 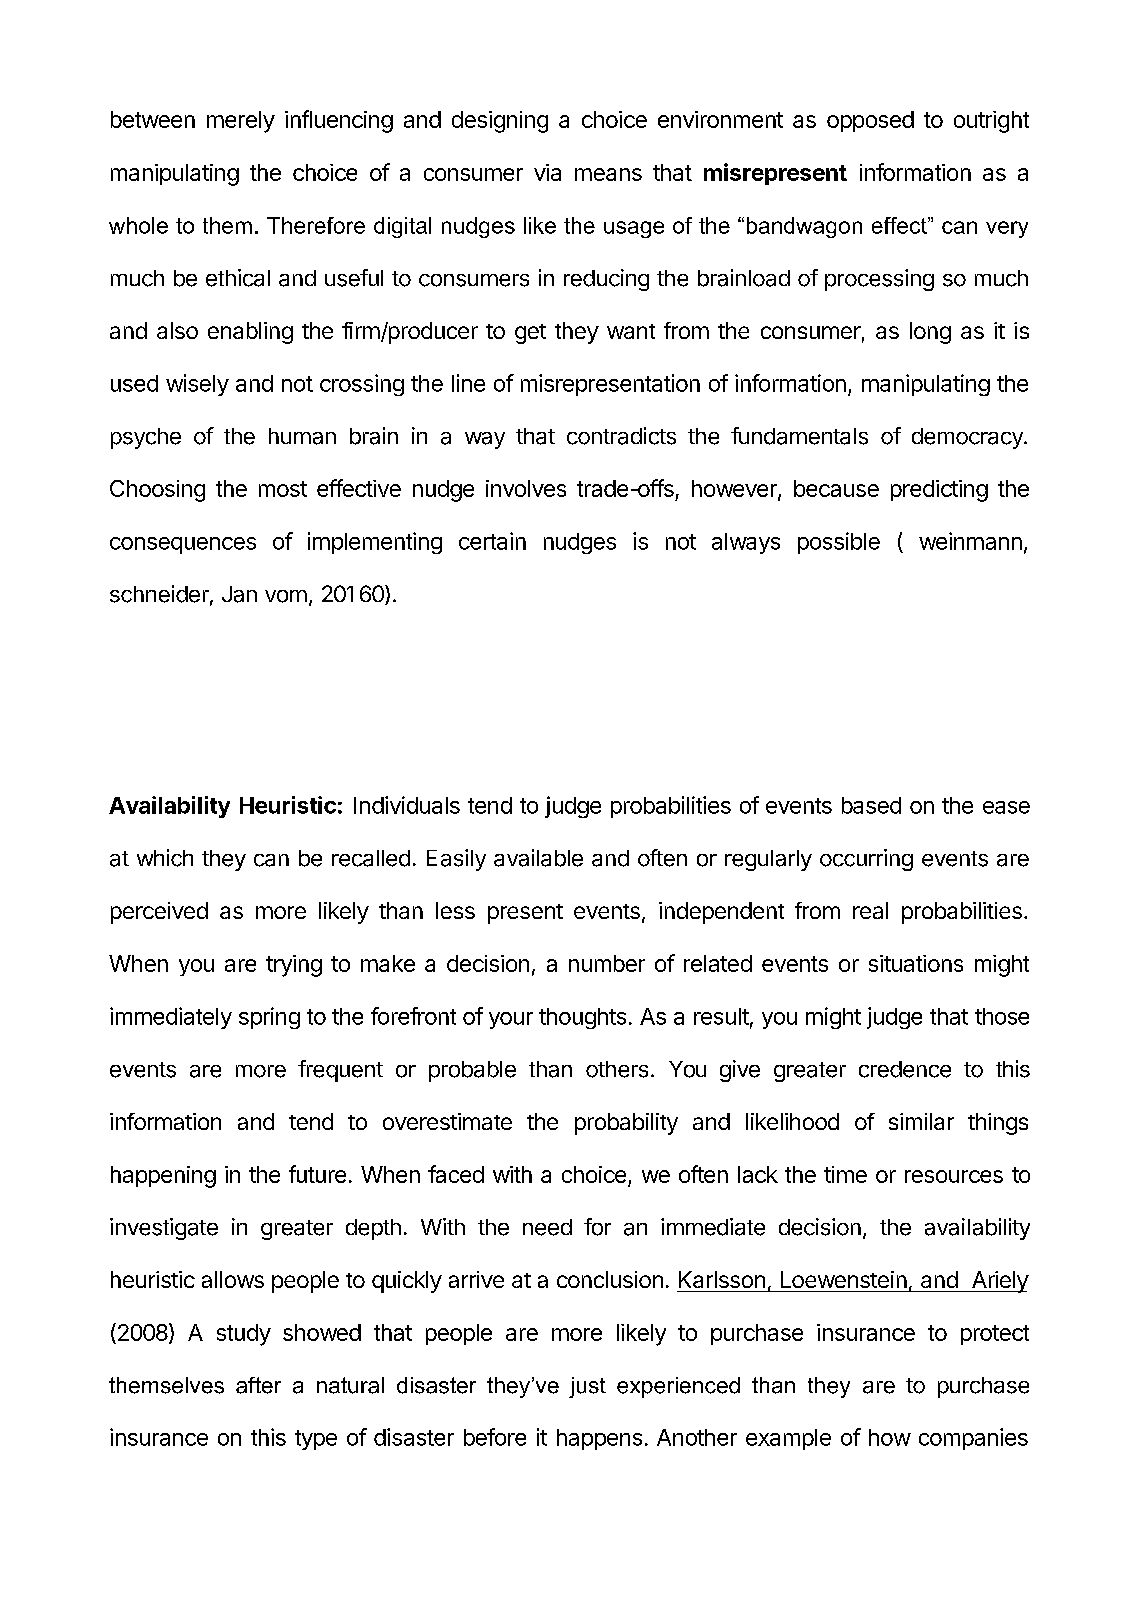 What do you see at coordinates (870, 121) in the screenshot?
I see `opposed` at bounding box center [870, 121].
